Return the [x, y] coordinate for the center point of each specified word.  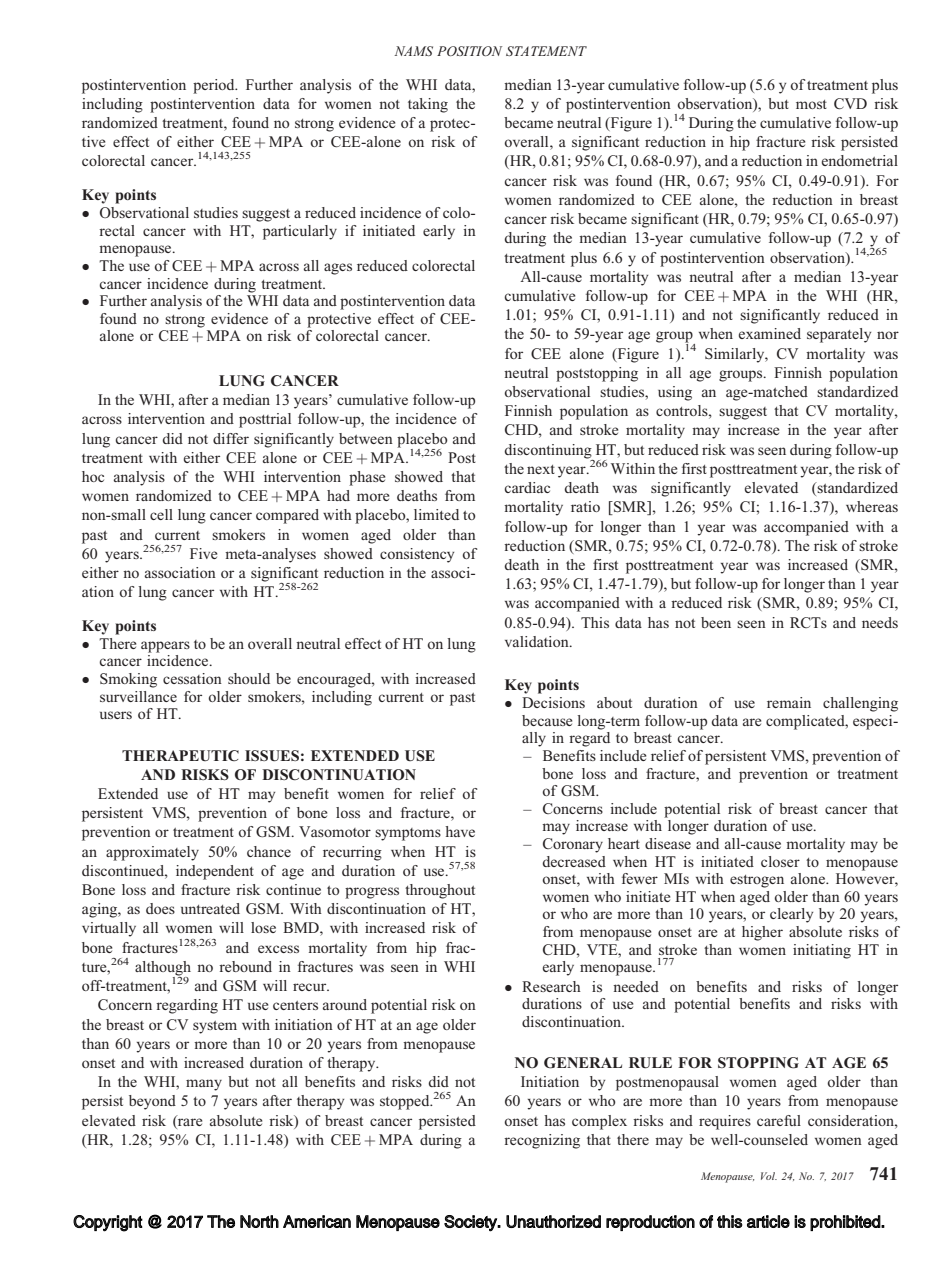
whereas [872, 506]
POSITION [469, 51]
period [215, 86]
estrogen [757, 881]
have [460, 831]
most [811, 104]
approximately [152, 853]
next [541, 469]
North [259, 1221]
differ [231, 438]
